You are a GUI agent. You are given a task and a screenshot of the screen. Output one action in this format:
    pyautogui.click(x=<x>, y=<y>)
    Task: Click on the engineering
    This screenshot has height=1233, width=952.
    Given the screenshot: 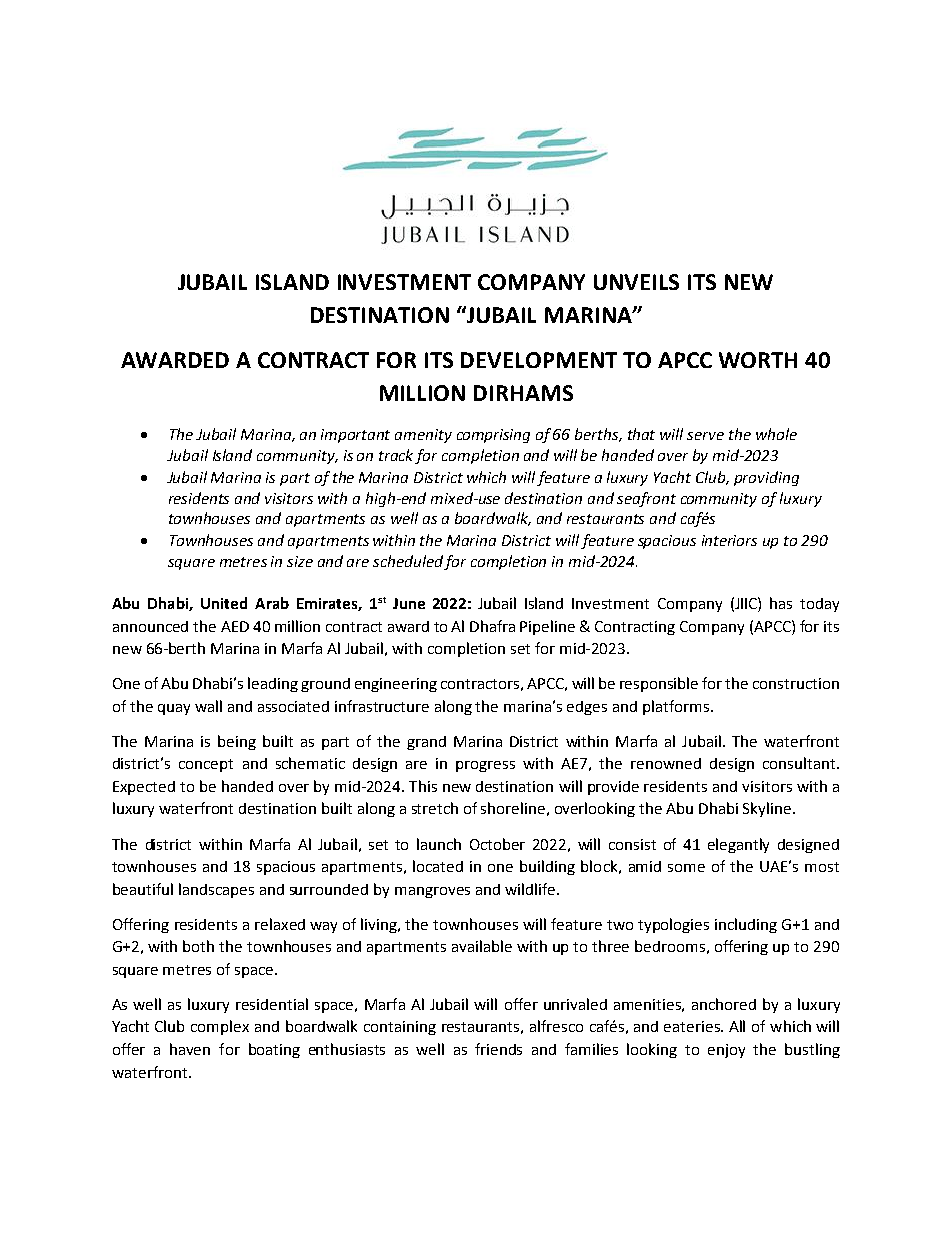 What is the action you would take?
    pyautogui.click(x=396, y=685)
